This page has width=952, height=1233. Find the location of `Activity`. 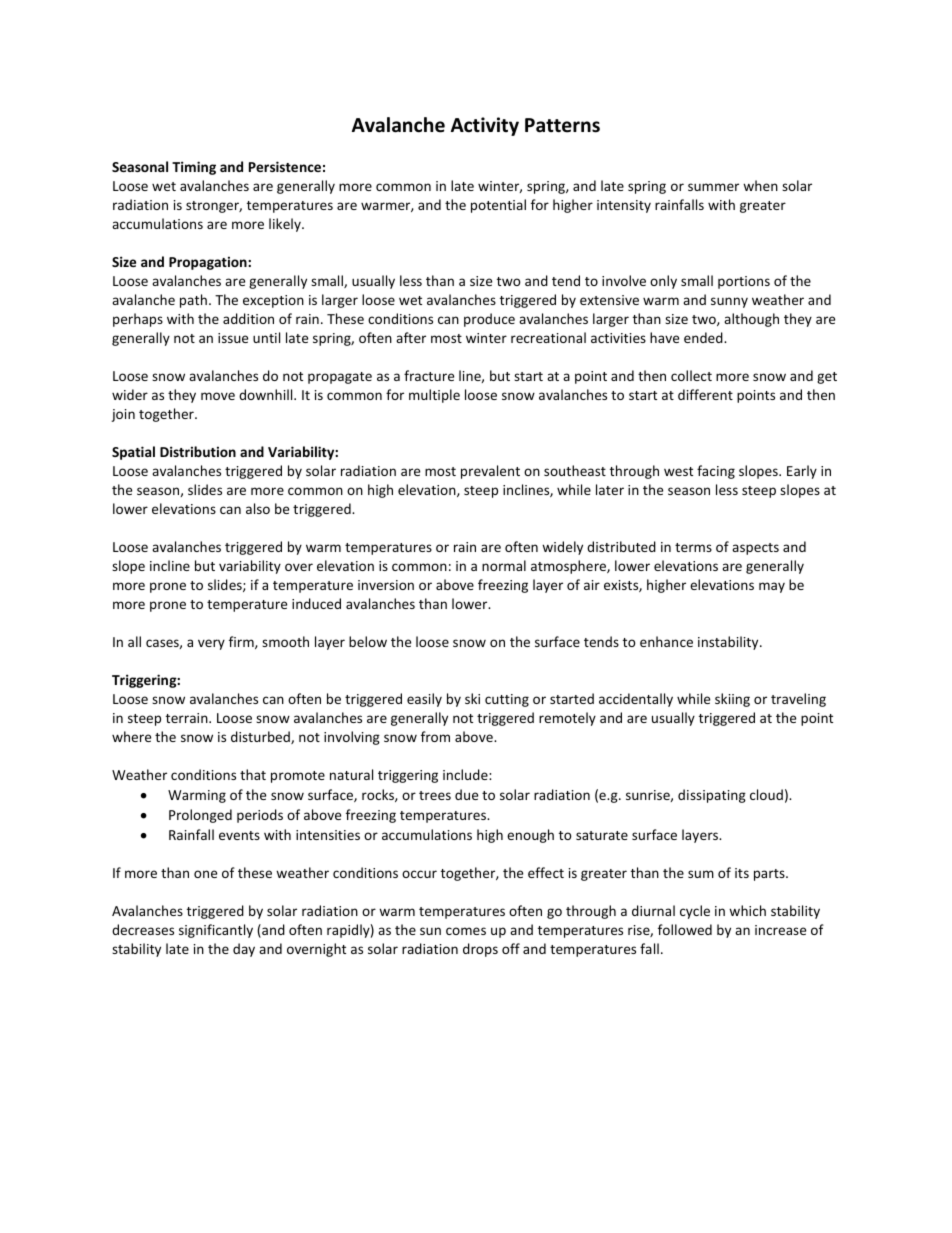

Activity is located at coordinates (485, 126).
